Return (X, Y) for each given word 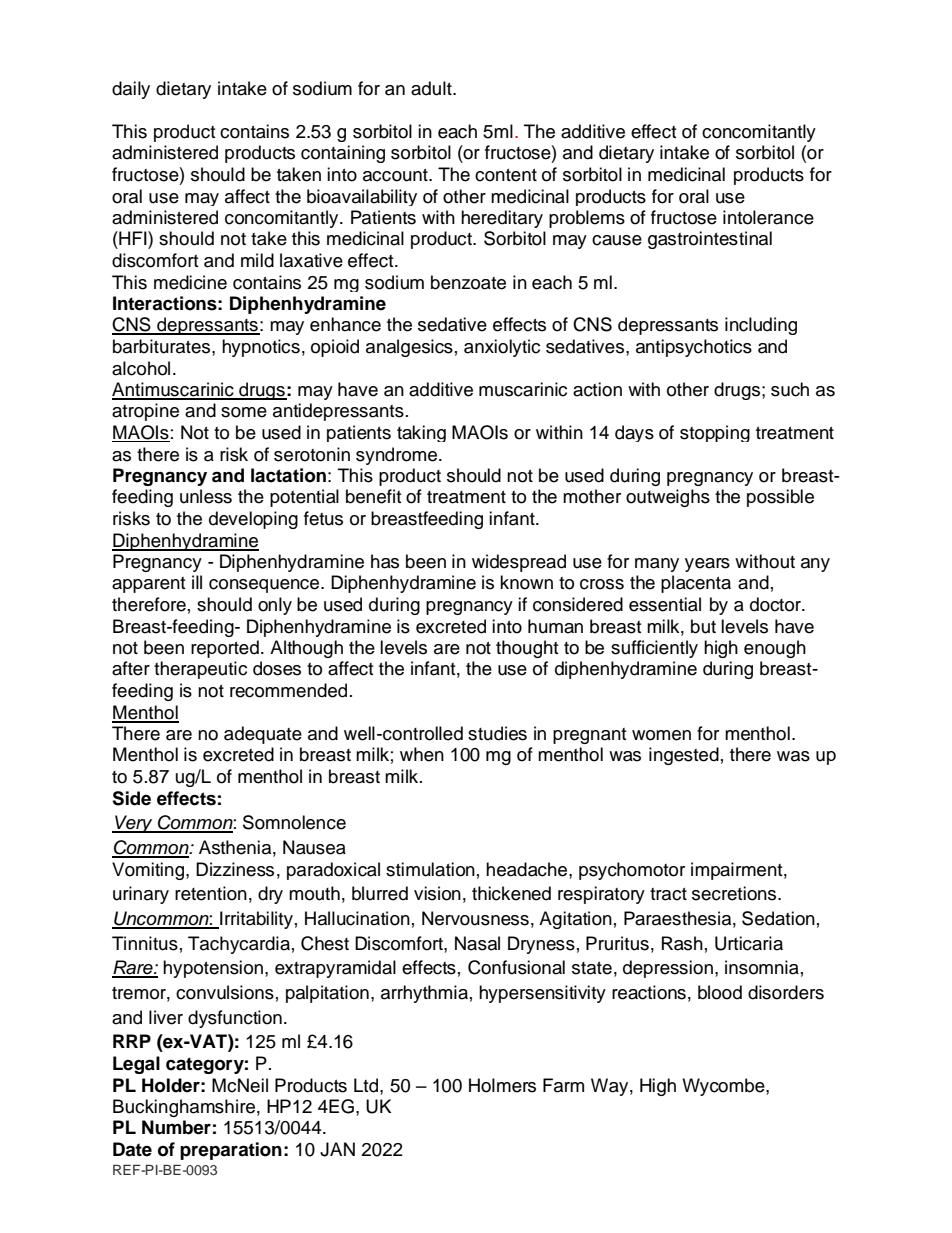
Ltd (367, 1085)
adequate (263, 735)
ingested (684, 756)
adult (432, 88)
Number (176, 1127)
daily (131, 90)
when (422, 754)
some (244, 412)
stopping (715, 433)
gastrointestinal (710, 240)
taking (421, 433)
